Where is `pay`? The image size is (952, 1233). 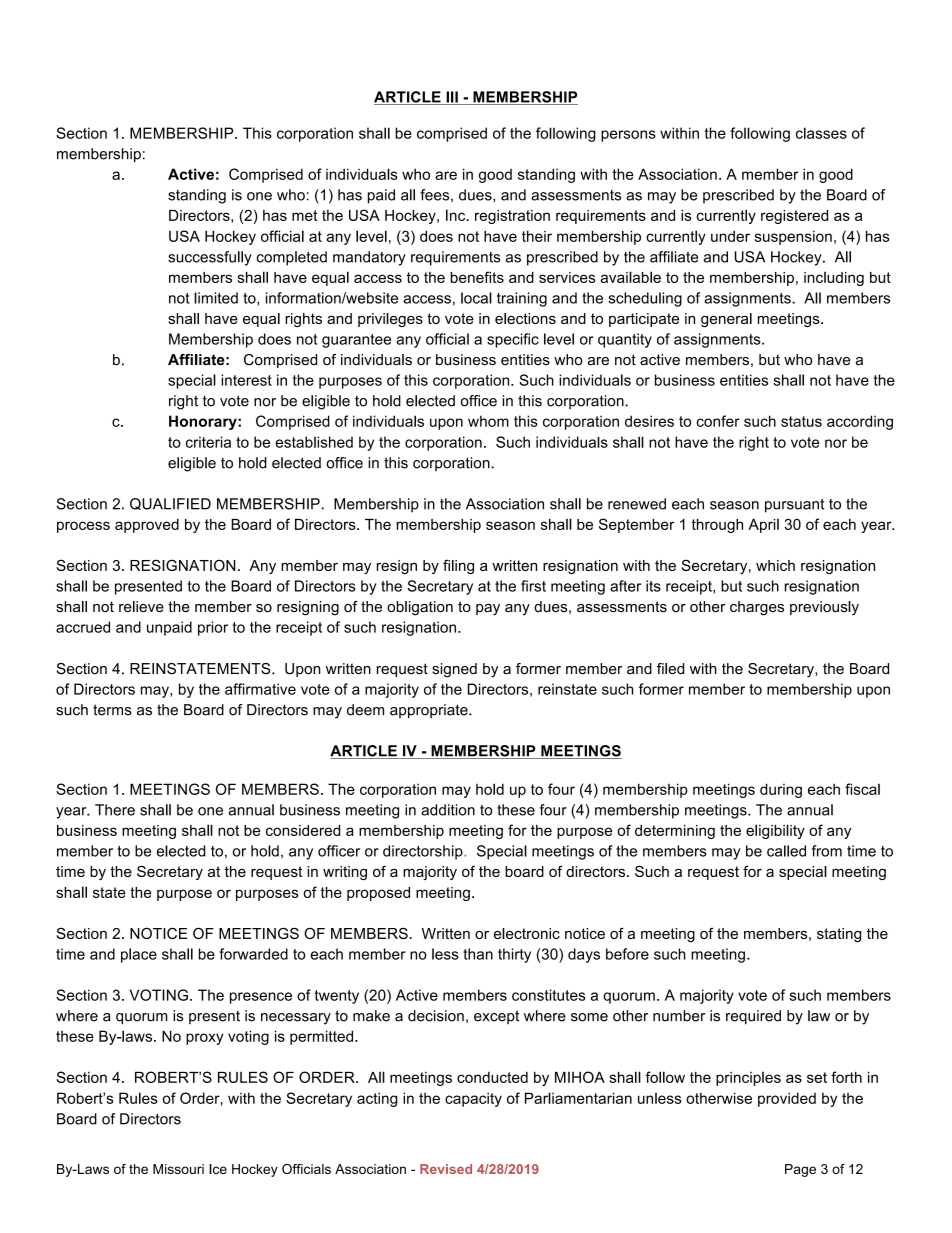
pay is located at coordinates (488, 610).
